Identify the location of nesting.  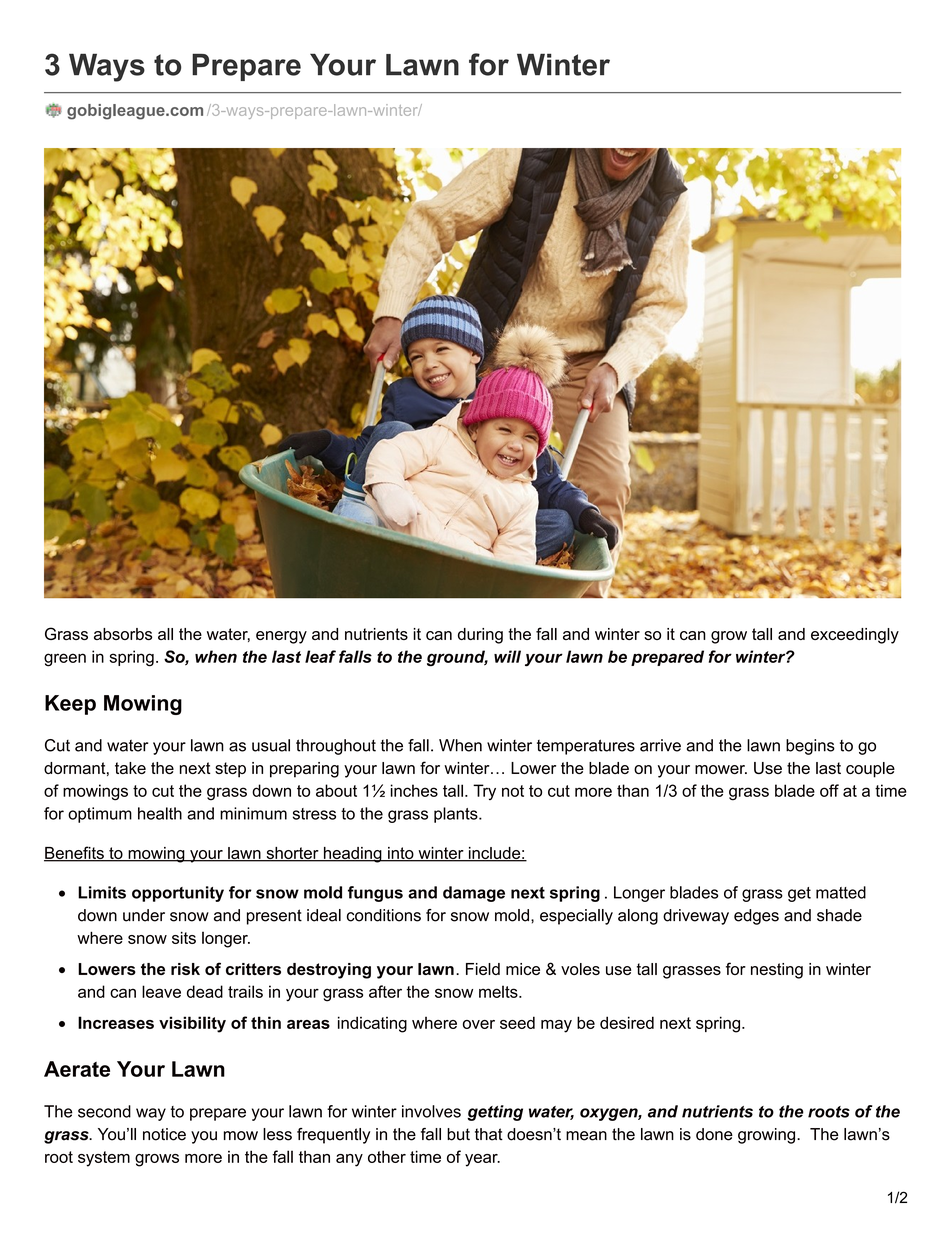
(777, 971).
